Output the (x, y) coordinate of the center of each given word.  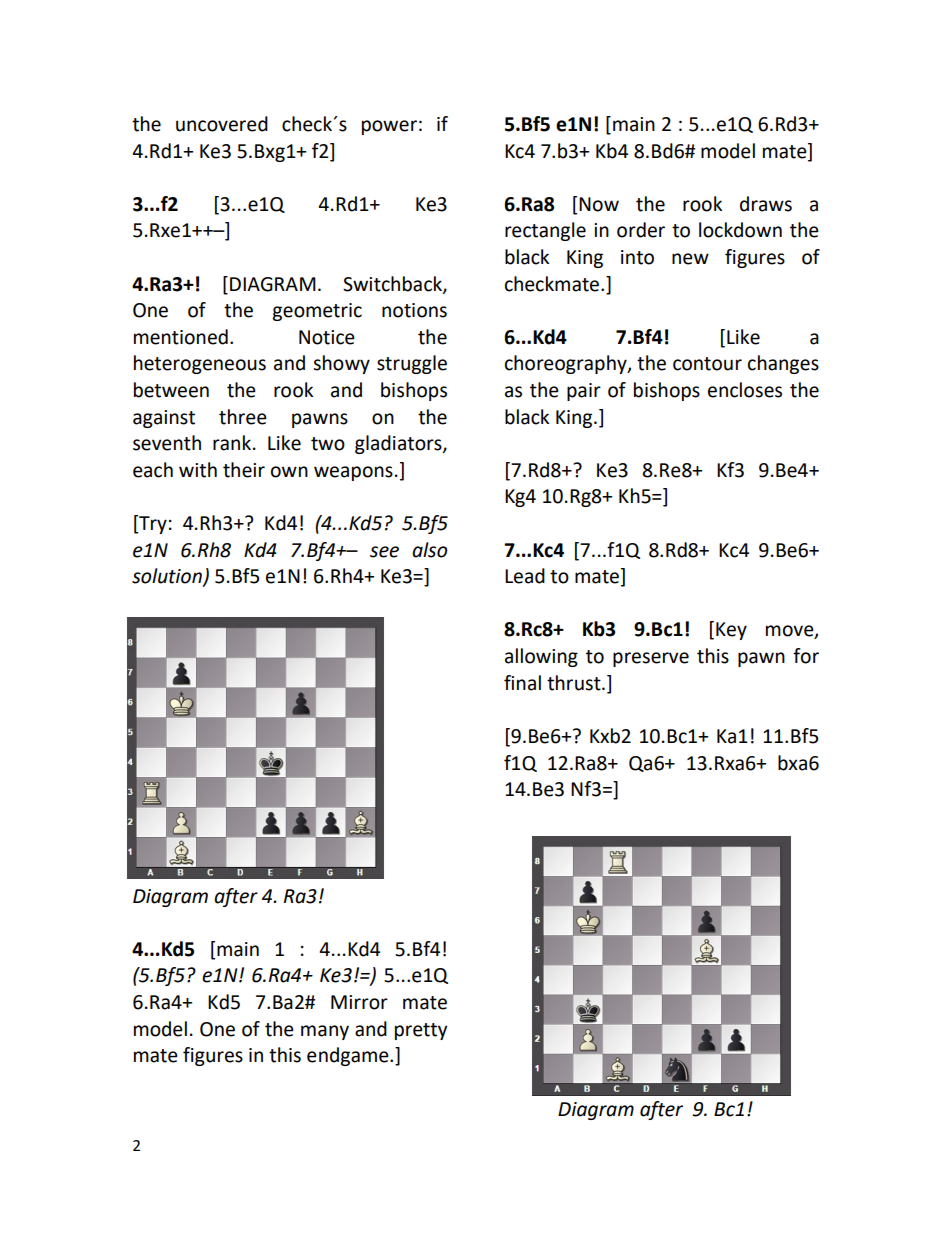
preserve (651, 659)
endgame (349, 1056)
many (325, 1032)
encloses (745, 390)
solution (168, 577)
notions (414, 310)
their (244, 470)
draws (766, 204)
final (522, 683)
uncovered (222, 124)
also (429, 550)
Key (731, 631)
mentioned (181, 337)
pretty (421, 1031)
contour (707, 364)
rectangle (545, 231)
